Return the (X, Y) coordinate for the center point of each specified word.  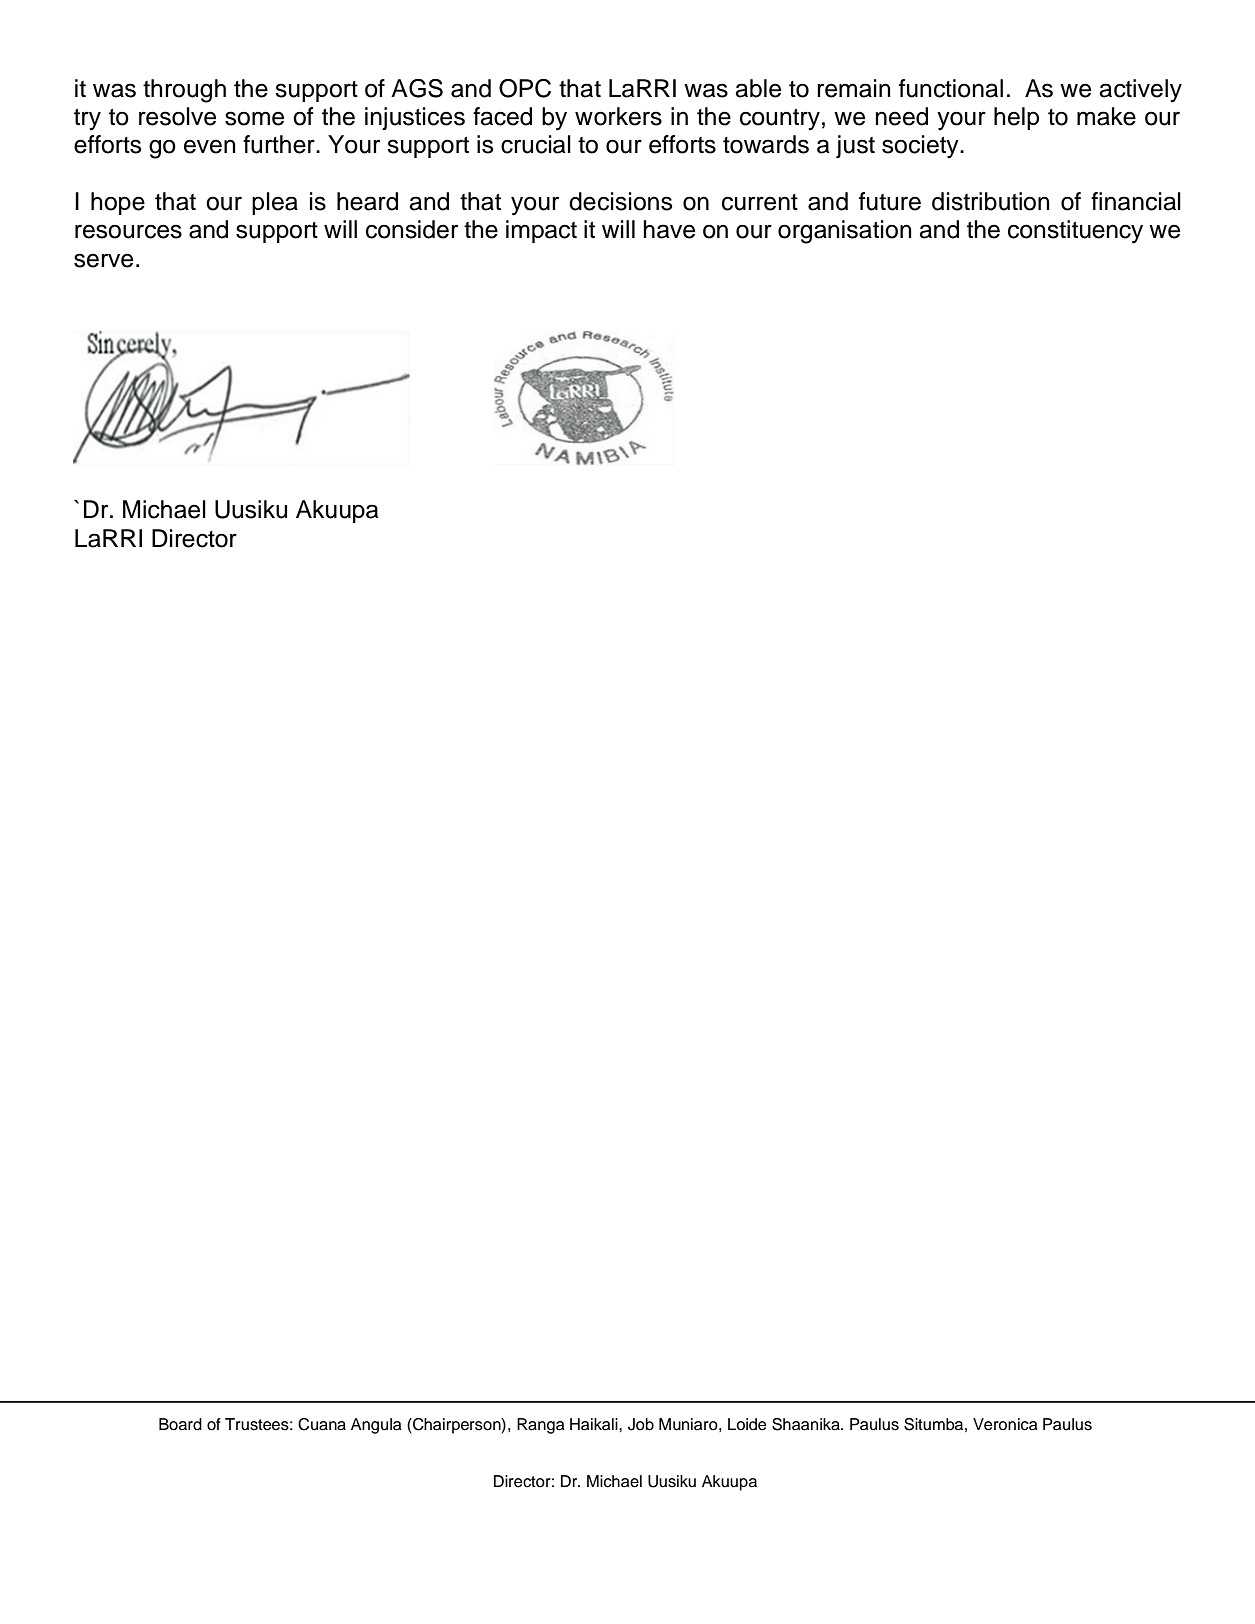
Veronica (1005, 1424)
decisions (620, 201)
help (1016, 118)
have (669, 229)
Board (180, 1424)
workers (618, 116)
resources (128, 231)
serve (103, 260)
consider (412, 229)
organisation (845, 232)
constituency (1075, 232)
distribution (991, 201)
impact (541, 231)
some (254, 118)
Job (641, 1424)
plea (275, 203)
